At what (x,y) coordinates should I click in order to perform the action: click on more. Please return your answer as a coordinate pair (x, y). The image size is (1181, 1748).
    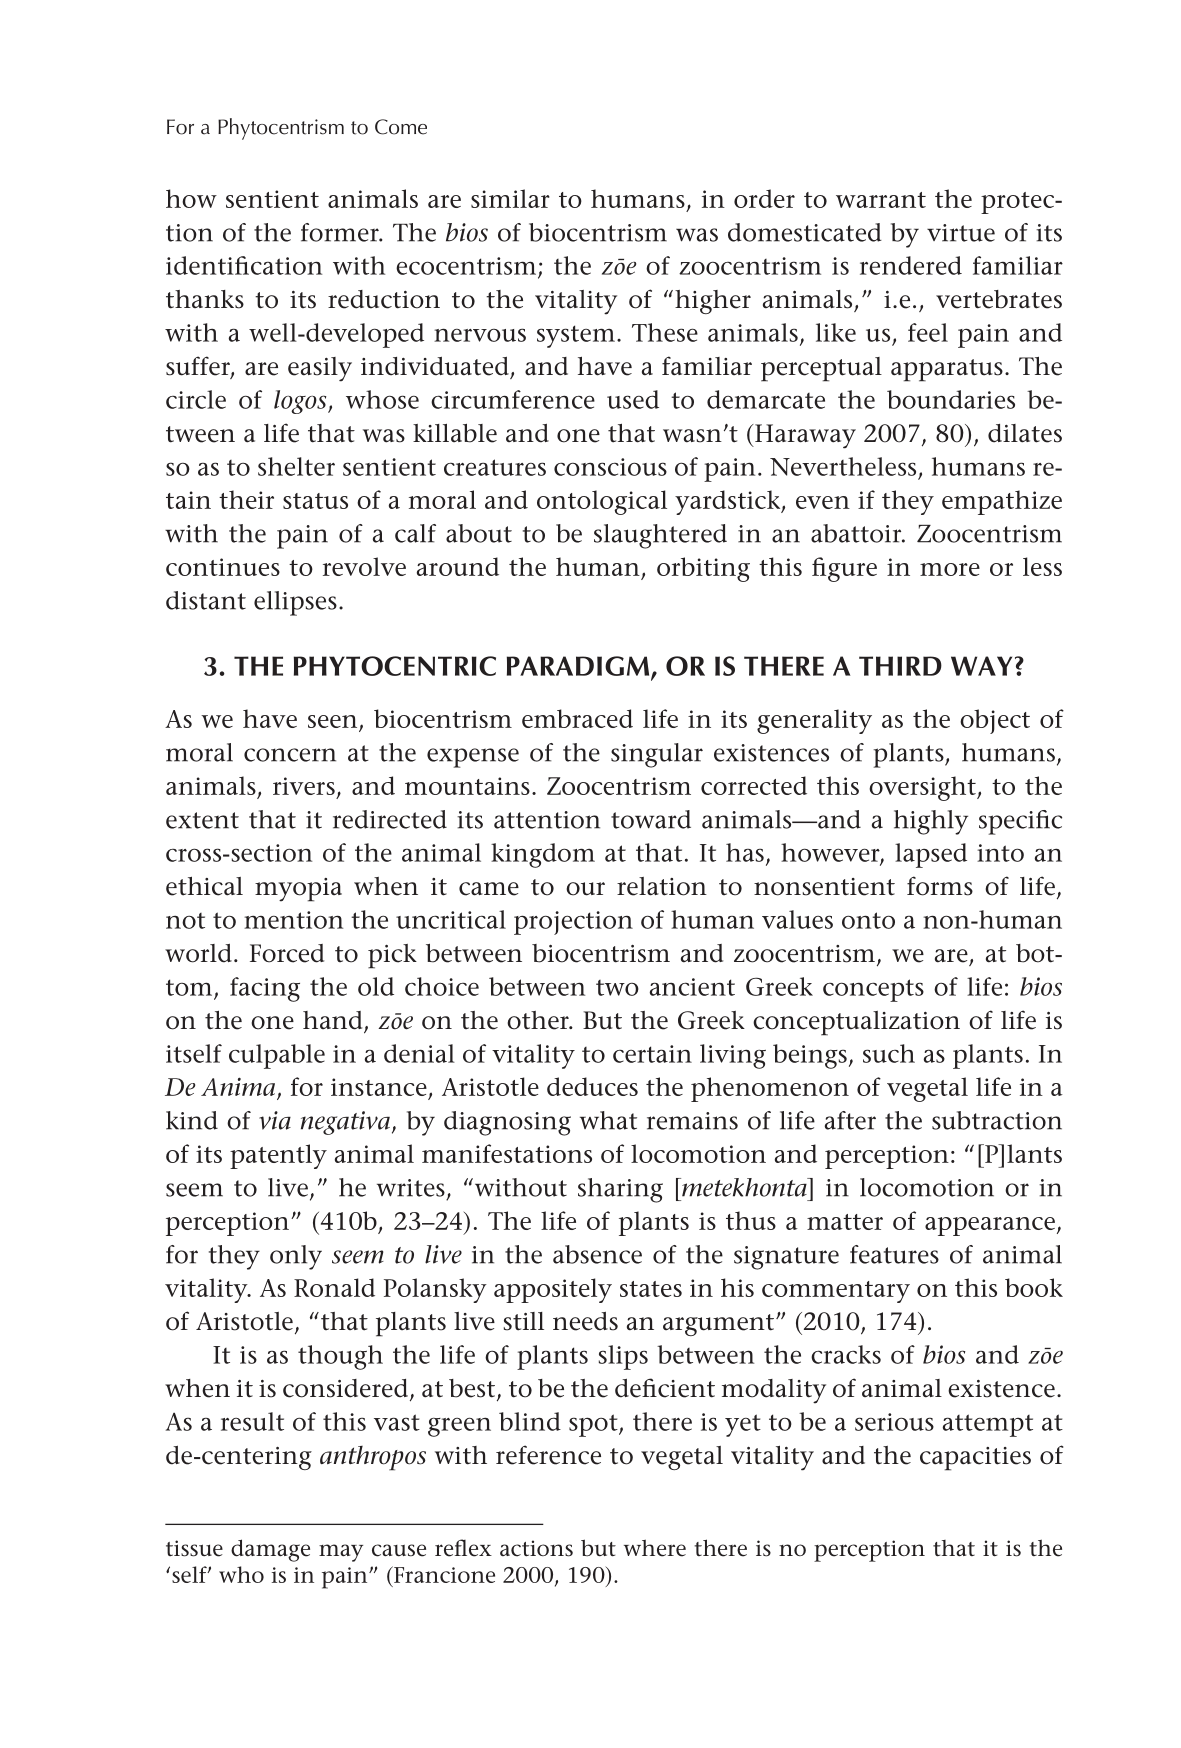
    Looking at the image, I should click on (950, 569).
